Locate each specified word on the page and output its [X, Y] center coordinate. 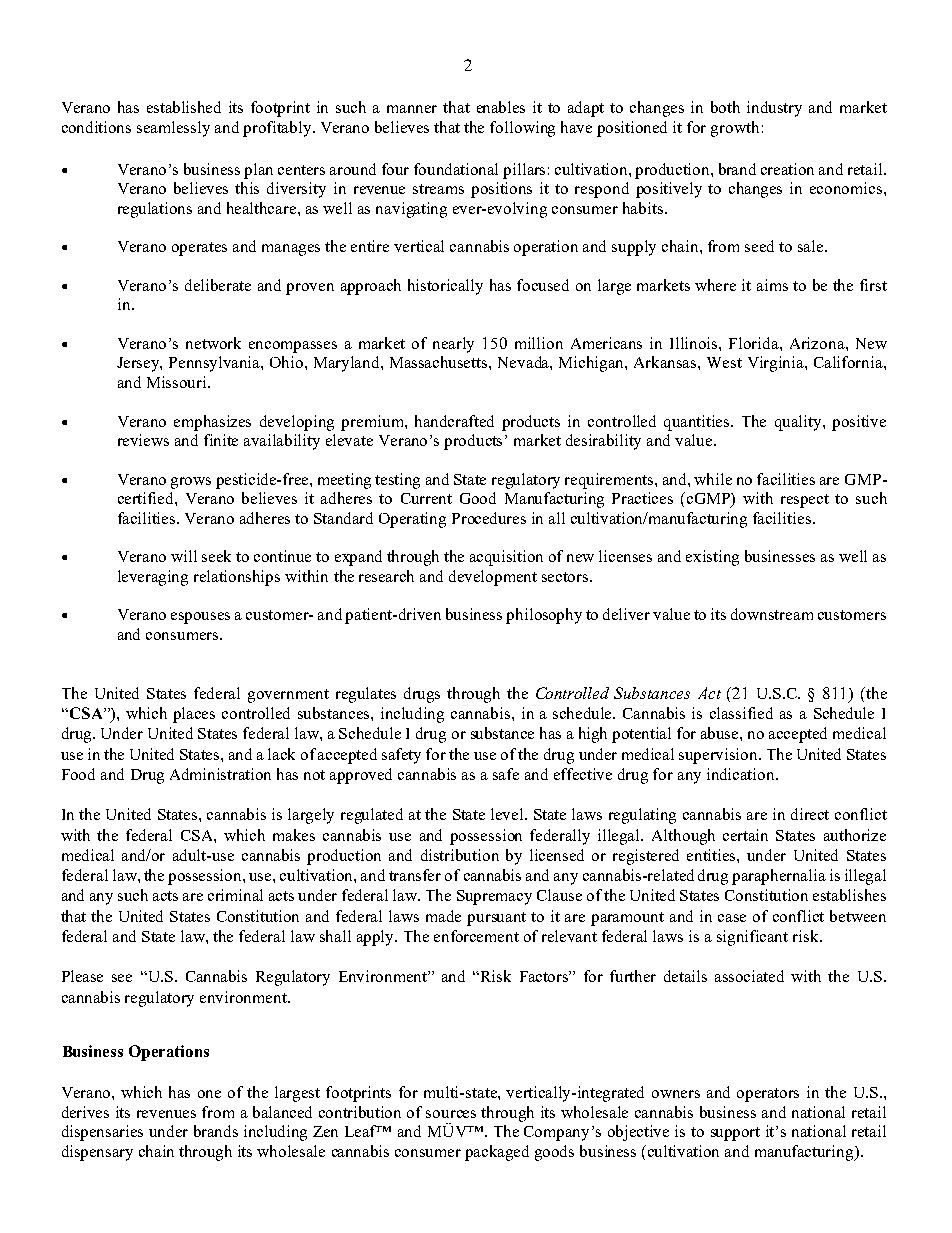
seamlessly [173, 129]
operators [768, 1095]
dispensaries [102, 1133]
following [522, 129]
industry [774, 109]
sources [451, 1114]
